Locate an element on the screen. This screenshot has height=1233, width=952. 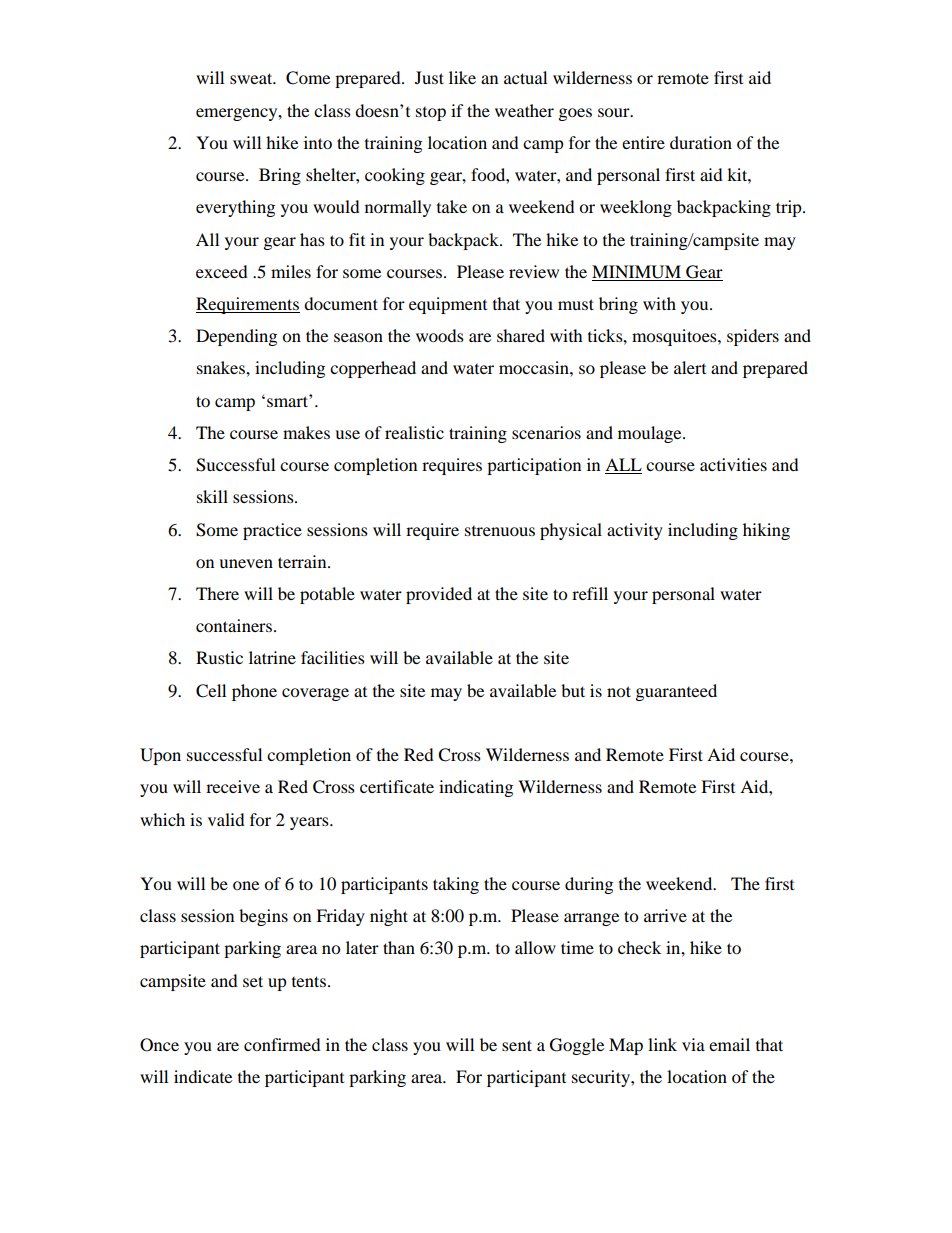
like is located at coordinates (462, 77).
